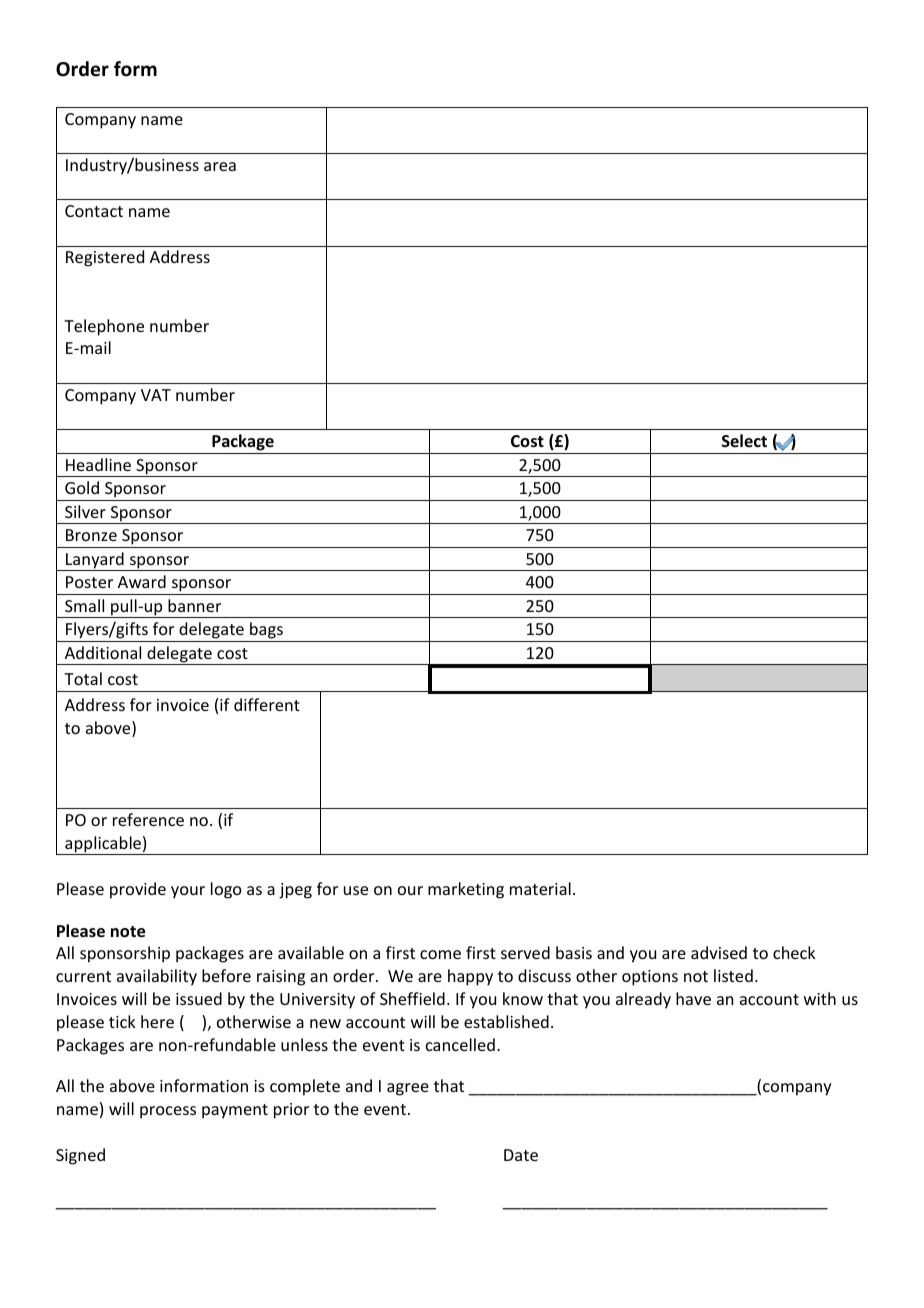 The width and height of the screenshot is (924, 1308). Describe the element at coordinates (266, 632) in the screenshot. I see `bags` at that location.
